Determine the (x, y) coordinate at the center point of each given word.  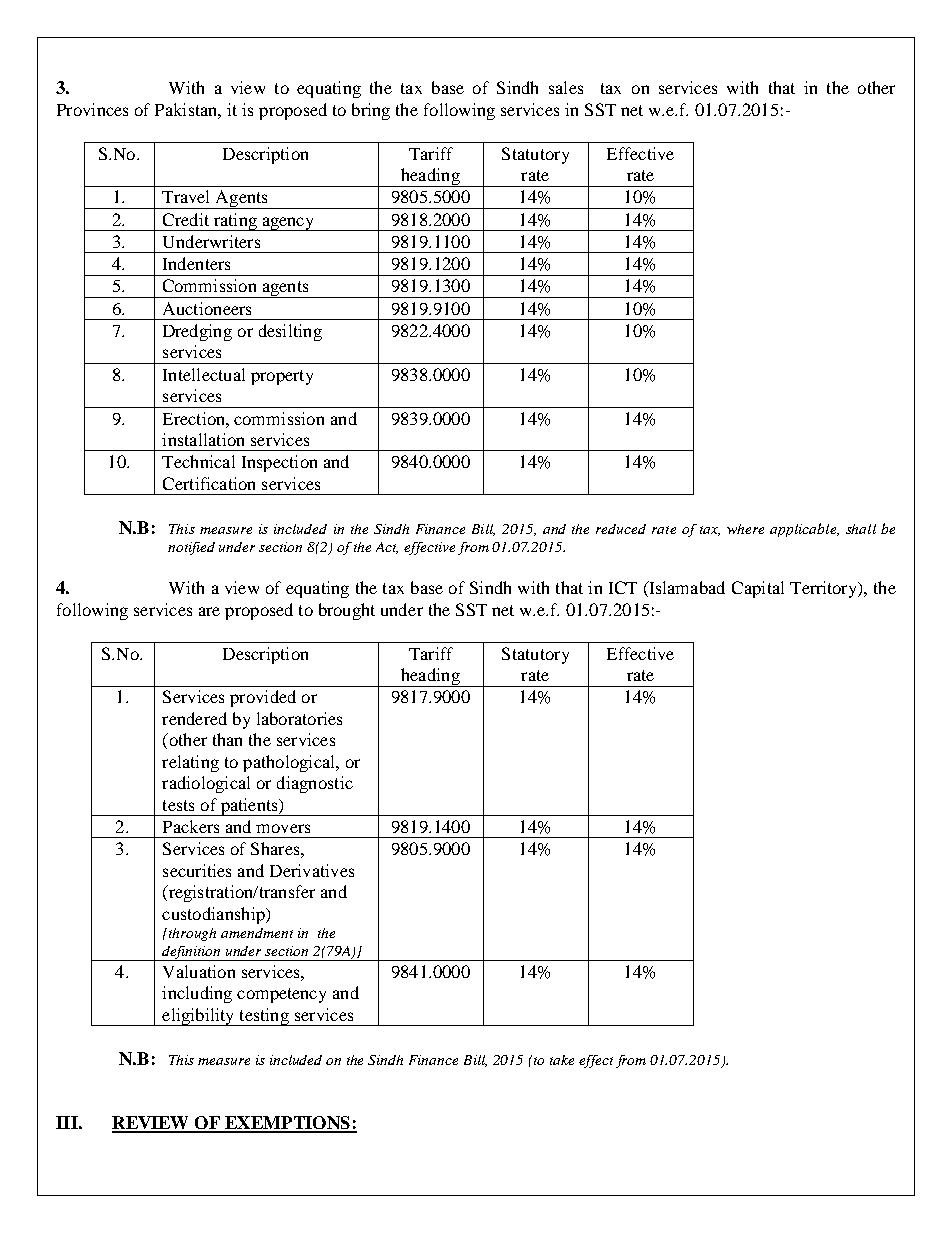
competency (281, 995)
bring (371, 111)
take (562, 1060)
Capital (758, 589)
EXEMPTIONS (287, 1124)
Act (387, 548)
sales (566, 87)
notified (191, 548)
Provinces (92, 109)
